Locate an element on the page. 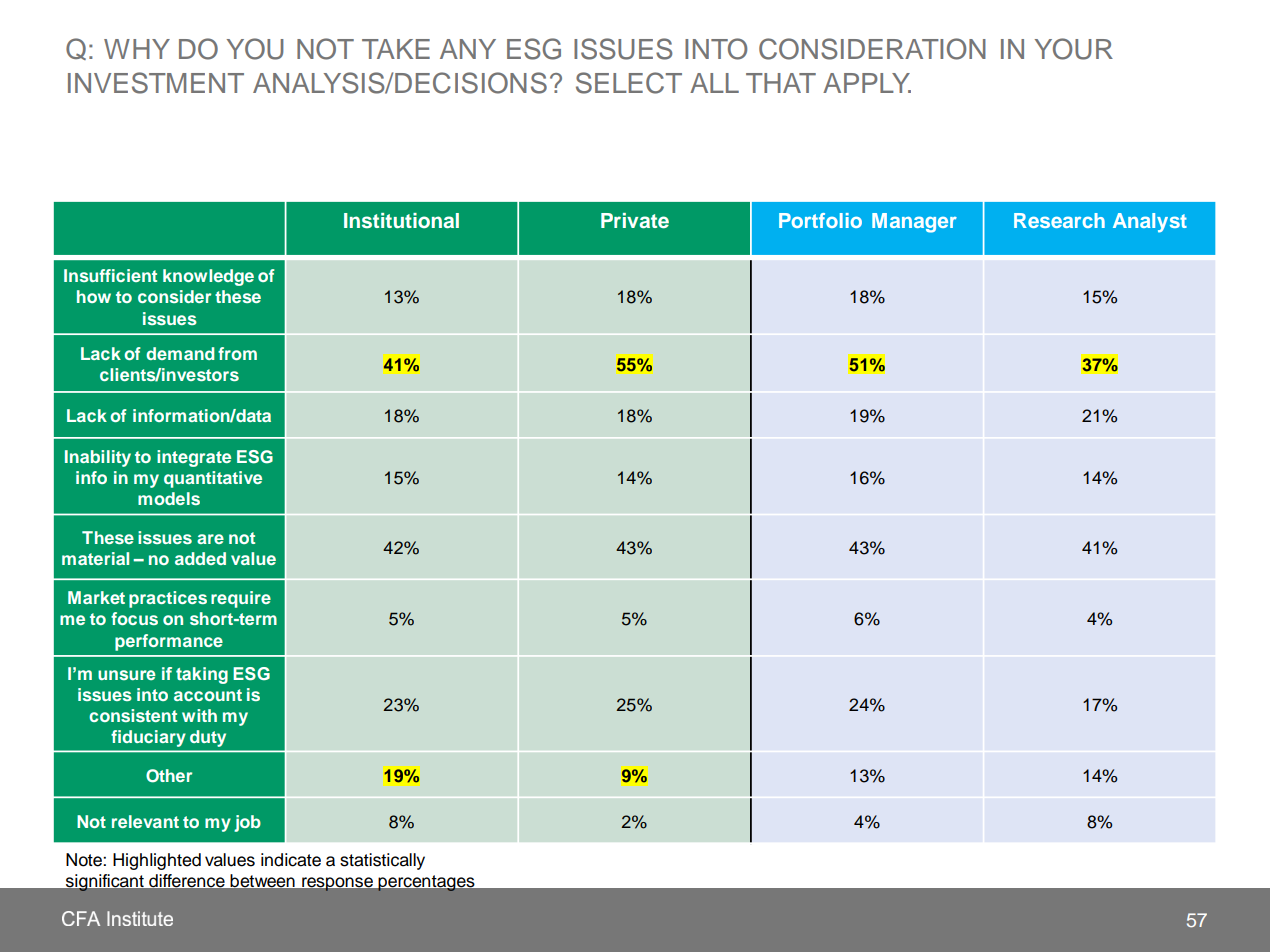 The image size is (1270, 952). are is located at coordinates (210, 539).
